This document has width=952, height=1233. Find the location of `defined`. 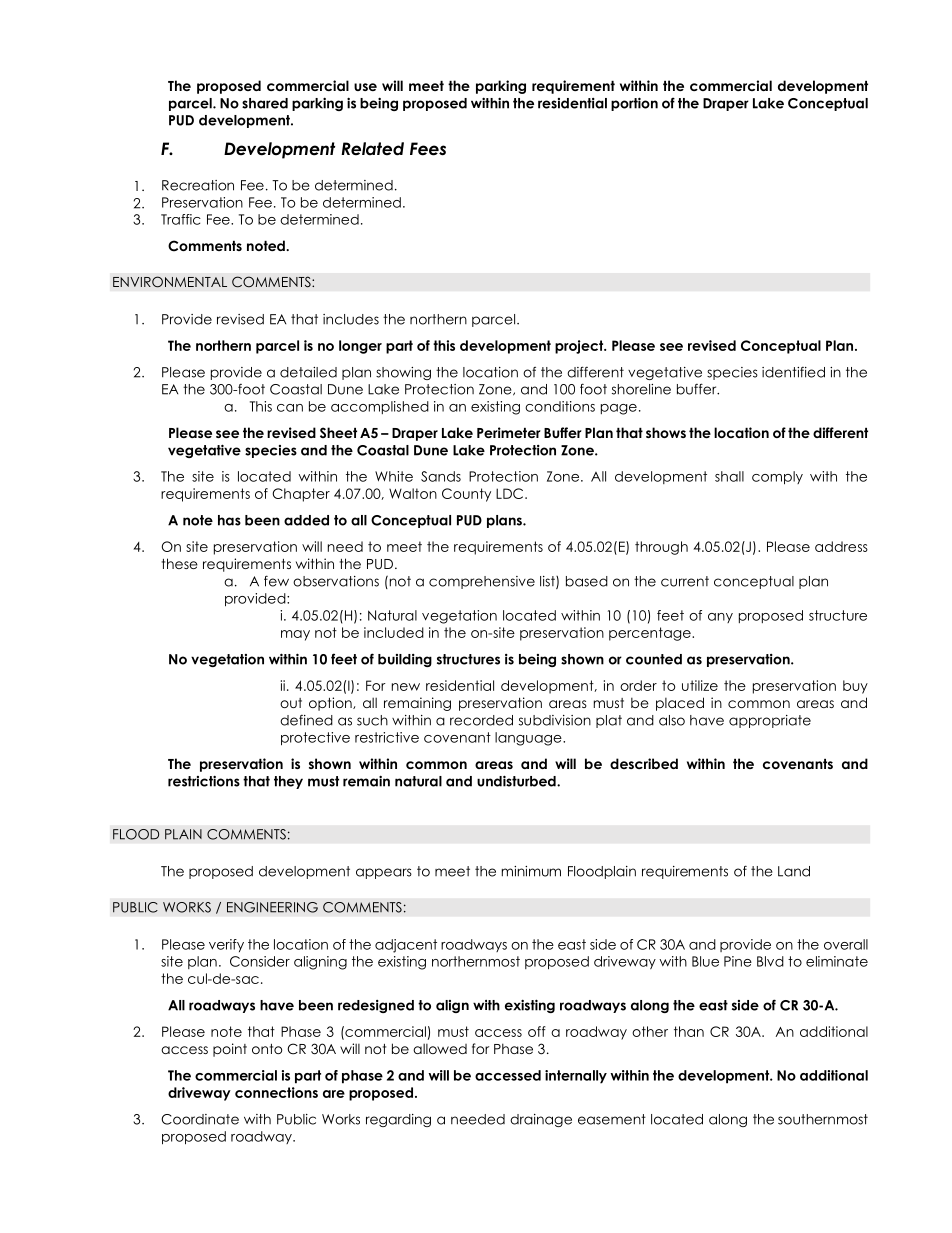

defined is located at coordinates (306, 720).
